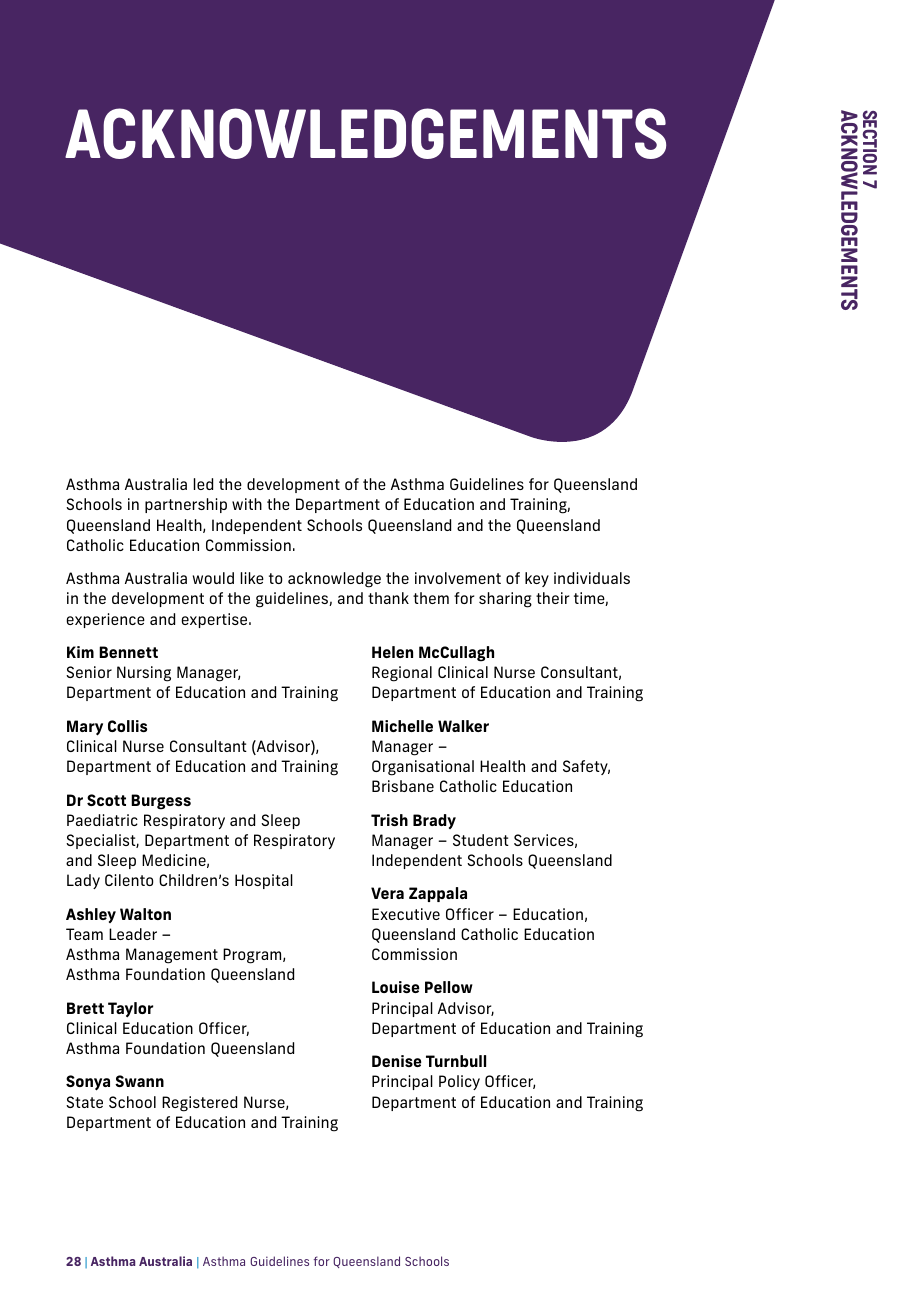  What do you see at coordinates (83, 881) in the document?
I see `Lady` at bounding box center [83, 881].
